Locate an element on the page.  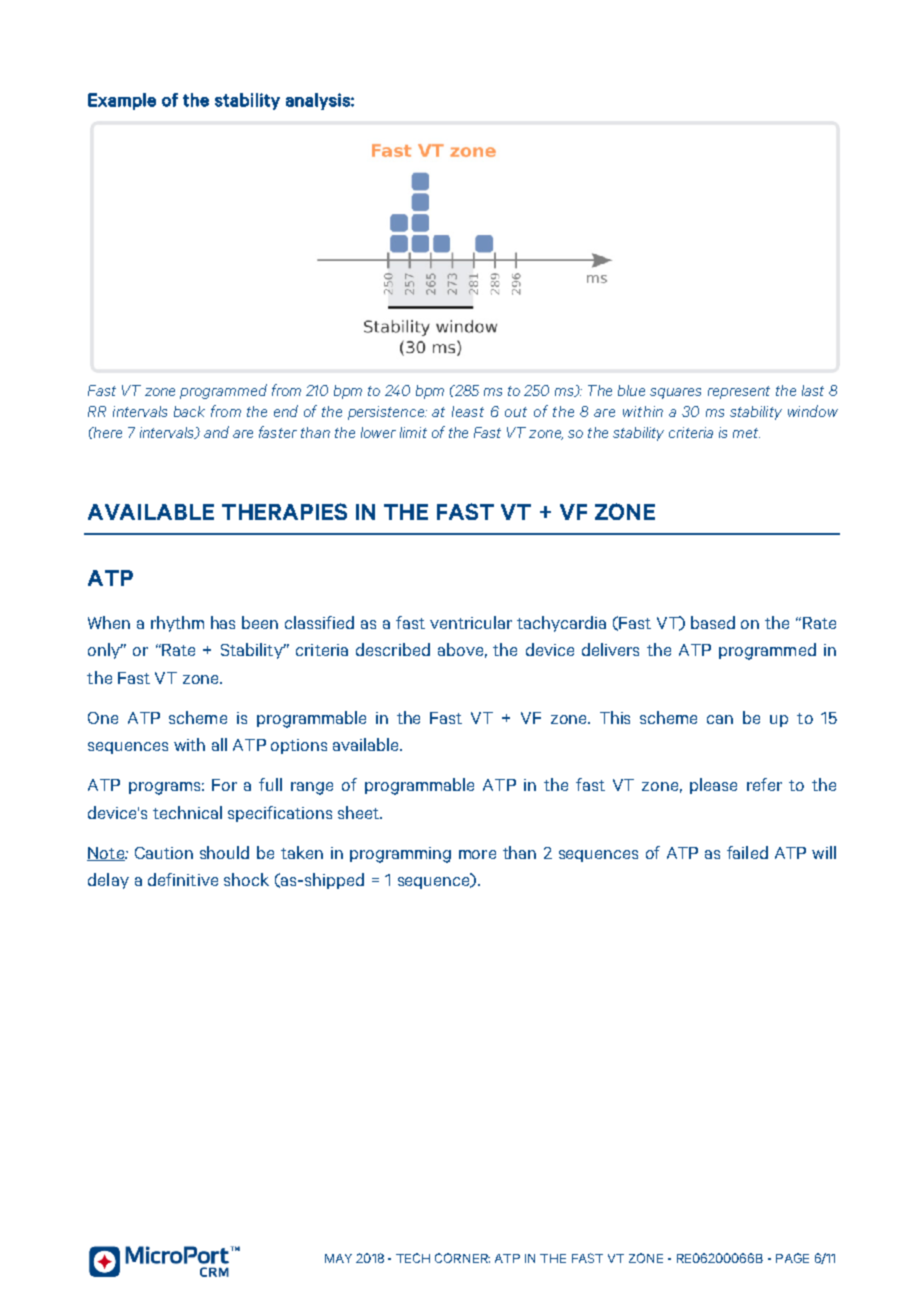
least is located at coordinates (468, 411).
